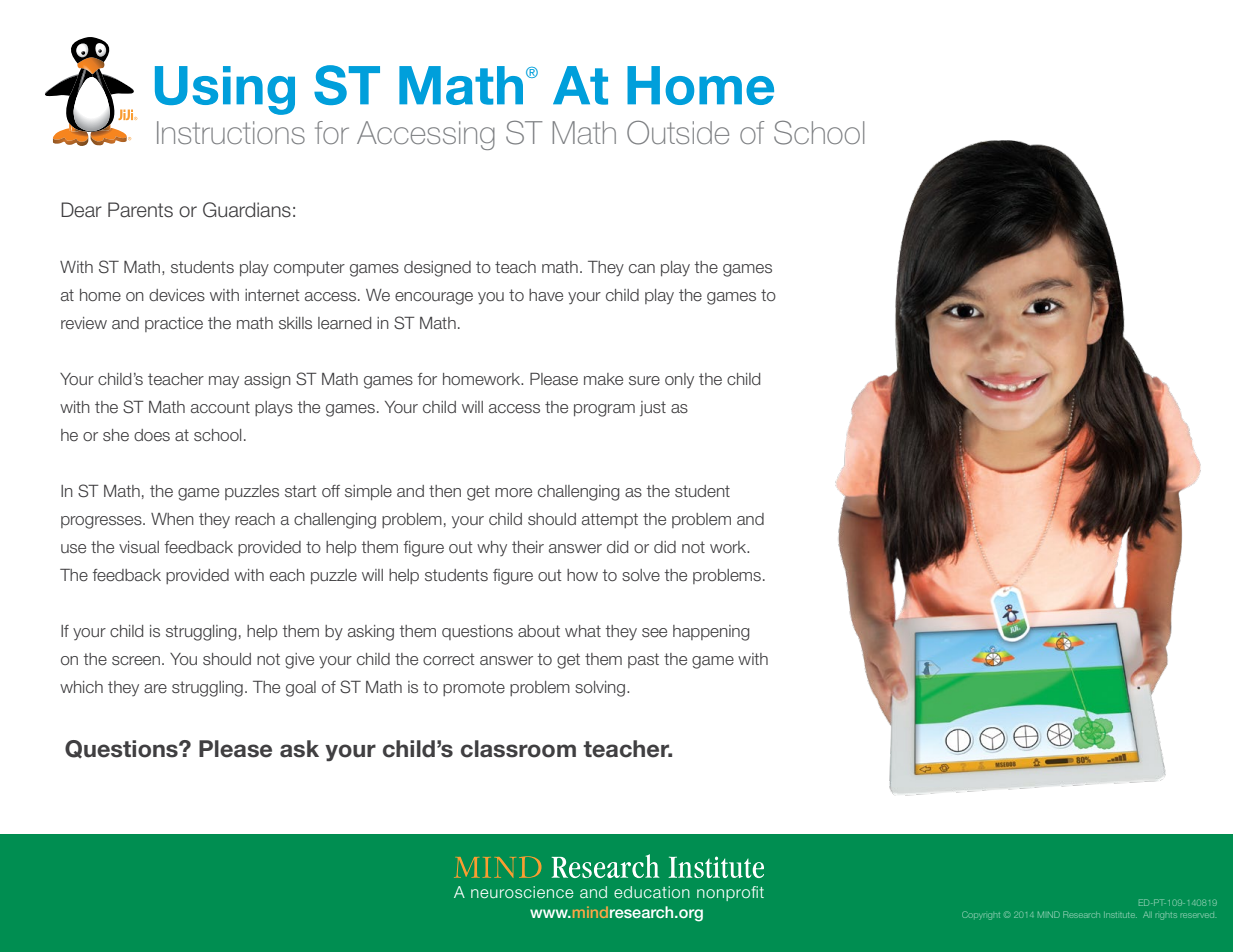  What do you see at coordinates (641, 575) in the document?
I see `solve` at bounding box center [641, 575].
